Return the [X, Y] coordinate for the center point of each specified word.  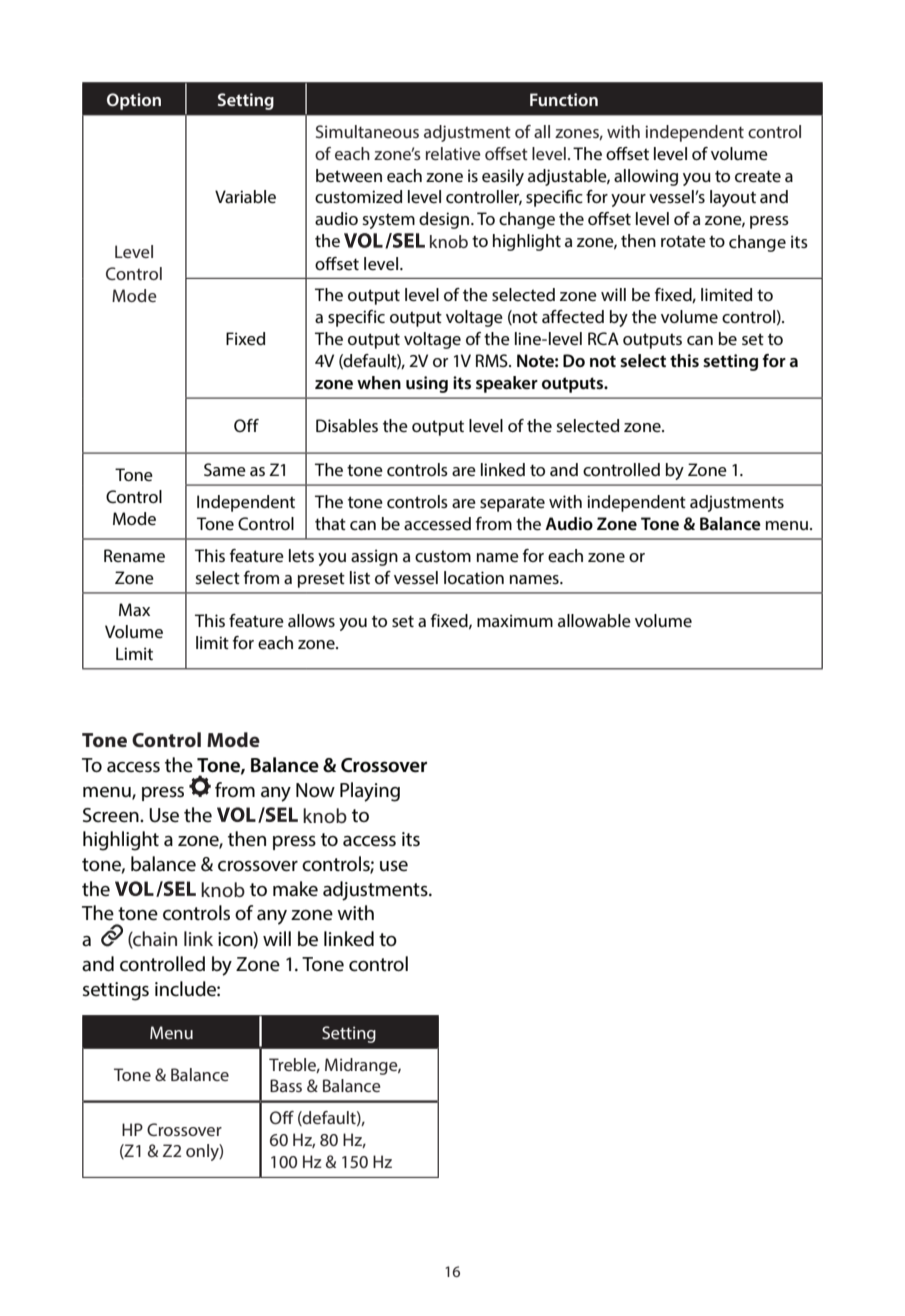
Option [134, 101]
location [474, 577]
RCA [603, 338]
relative [453, 153]
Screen [112, 815]
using [427, 384]
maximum [515, 620]
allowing [646, 177]
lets [301, 555]
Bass [286, 1085]
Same [225, 469]
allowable [594, 620]
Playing [370, 792]
